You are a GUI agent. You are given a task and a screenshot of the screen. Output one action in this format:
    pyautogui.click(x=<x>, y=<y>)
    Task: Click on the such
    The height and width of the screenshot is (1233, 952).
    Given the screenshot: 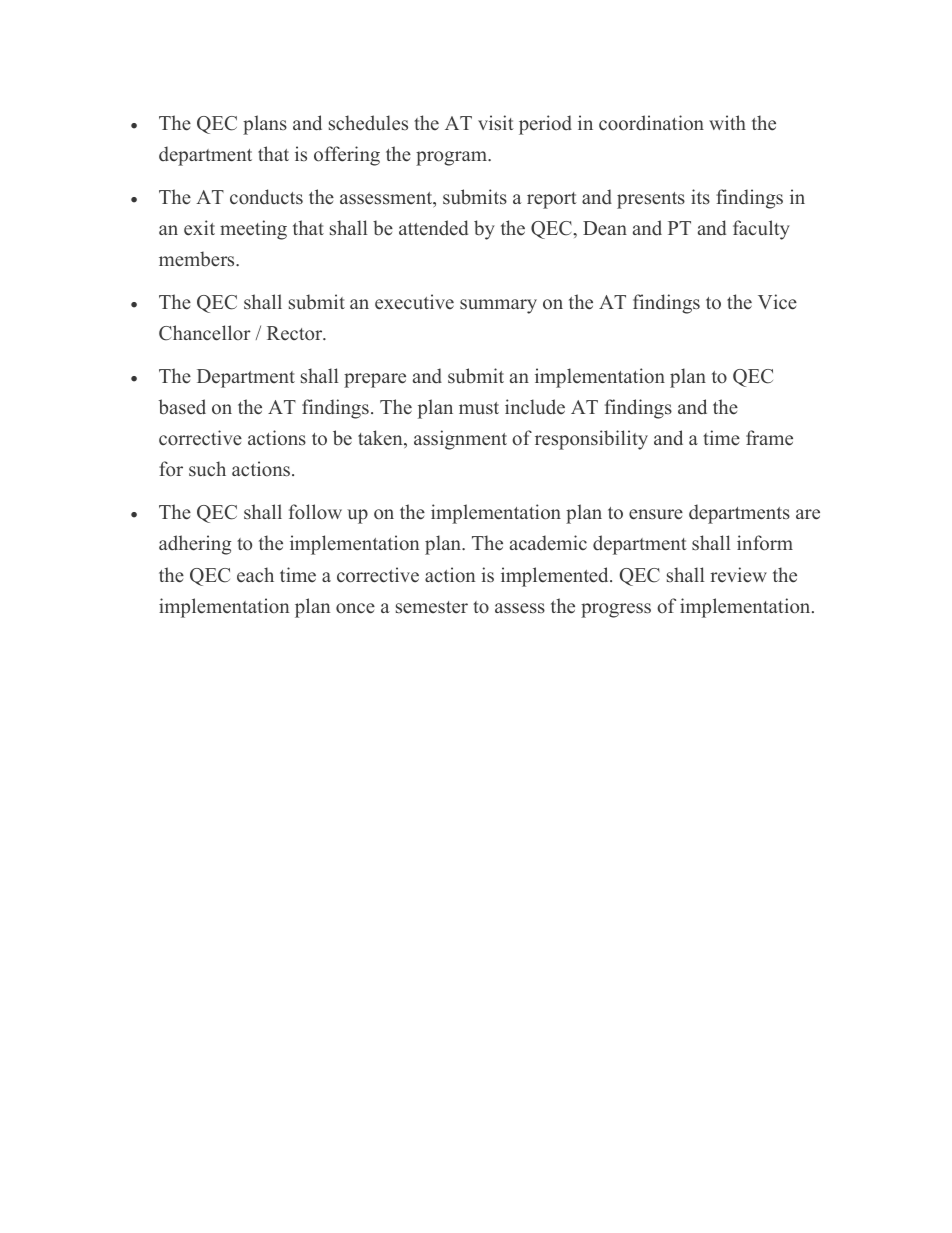 What is the action you would take?
    pyautogui.click(x=207, y=469)
